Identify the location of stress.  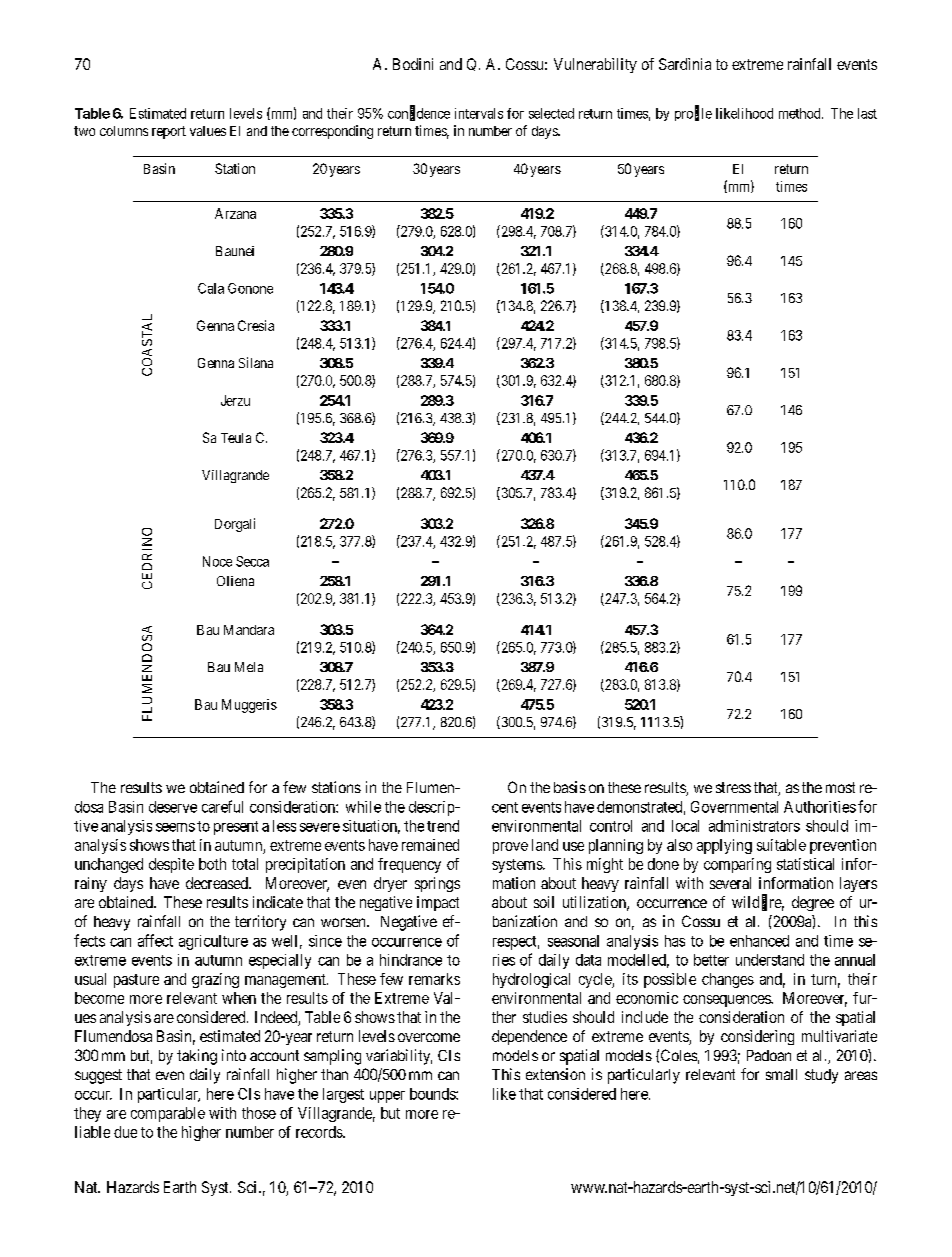
(733, 787).
